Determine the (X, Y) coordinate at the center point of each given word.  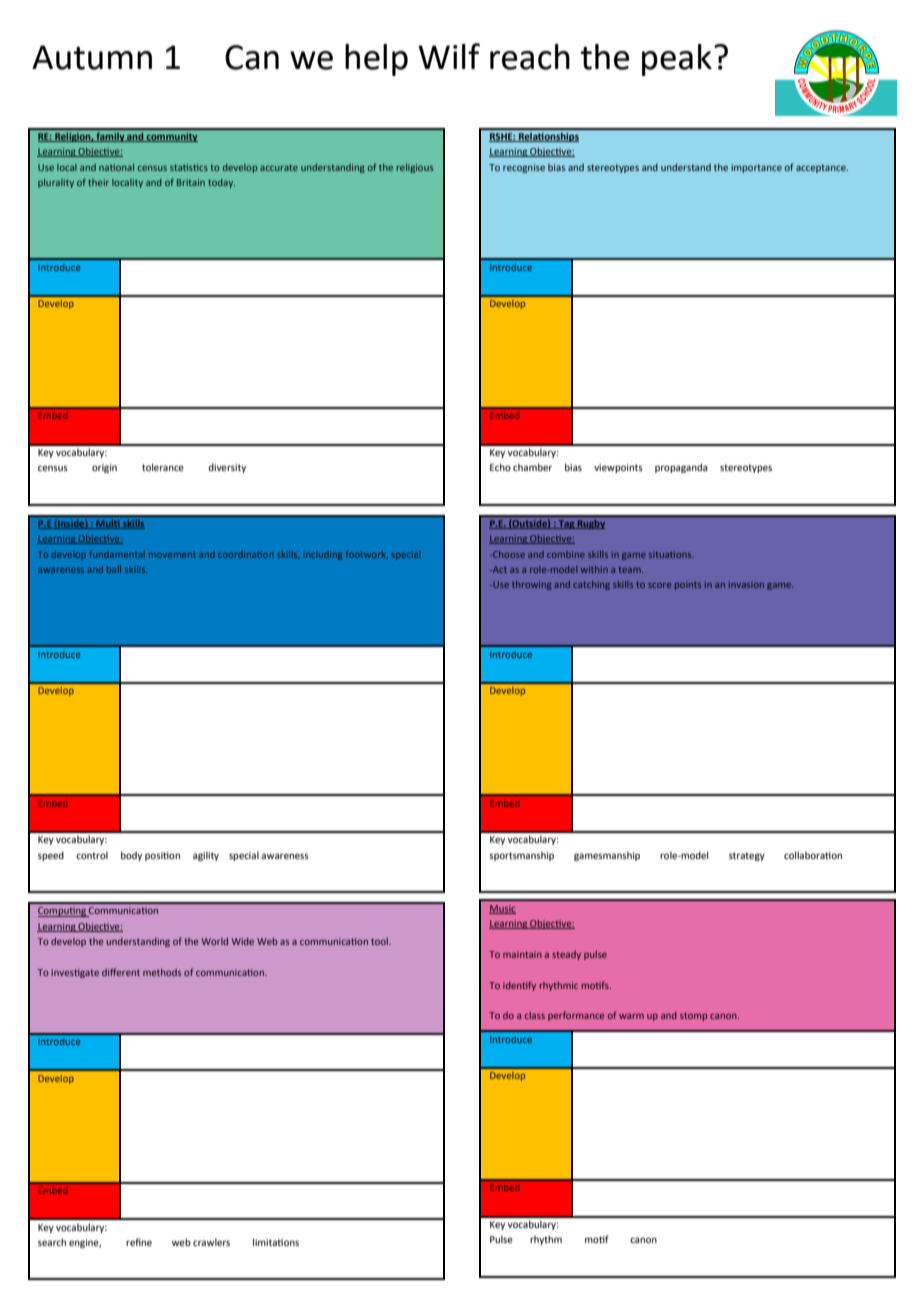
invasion (746, 584)
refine (139, 1242)
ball (114, 569)
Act (499, 569)
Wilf (449, 56)
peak (677, 60)
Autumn (92, 57)
